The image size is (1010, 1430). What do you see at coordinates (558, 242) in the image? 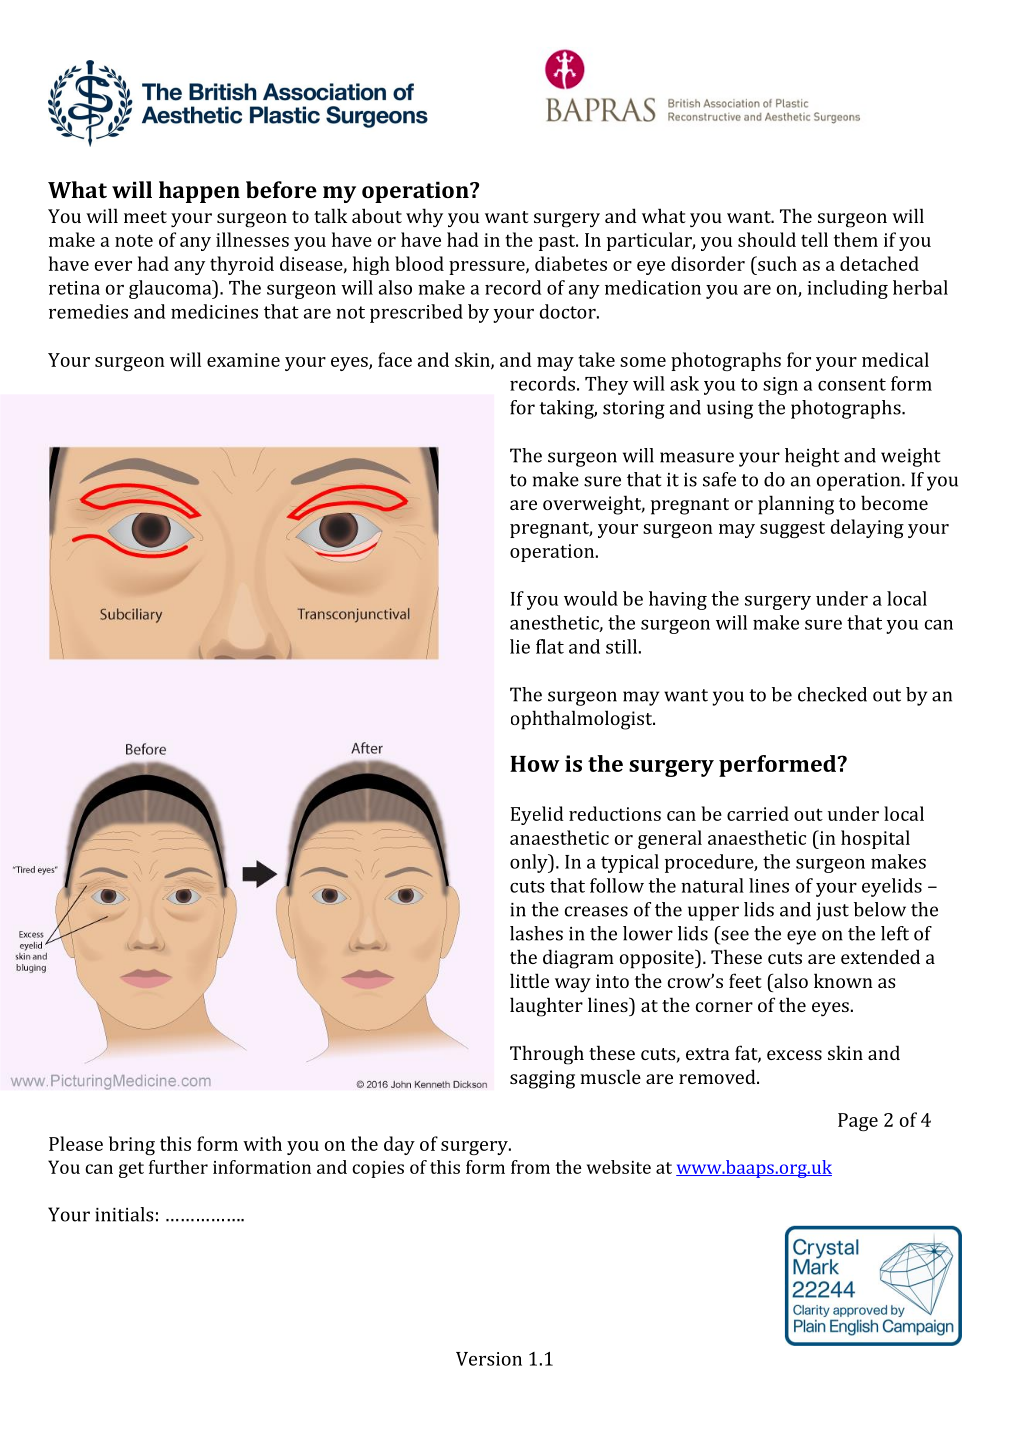
I see `past` at bounding box center [558, 242].
